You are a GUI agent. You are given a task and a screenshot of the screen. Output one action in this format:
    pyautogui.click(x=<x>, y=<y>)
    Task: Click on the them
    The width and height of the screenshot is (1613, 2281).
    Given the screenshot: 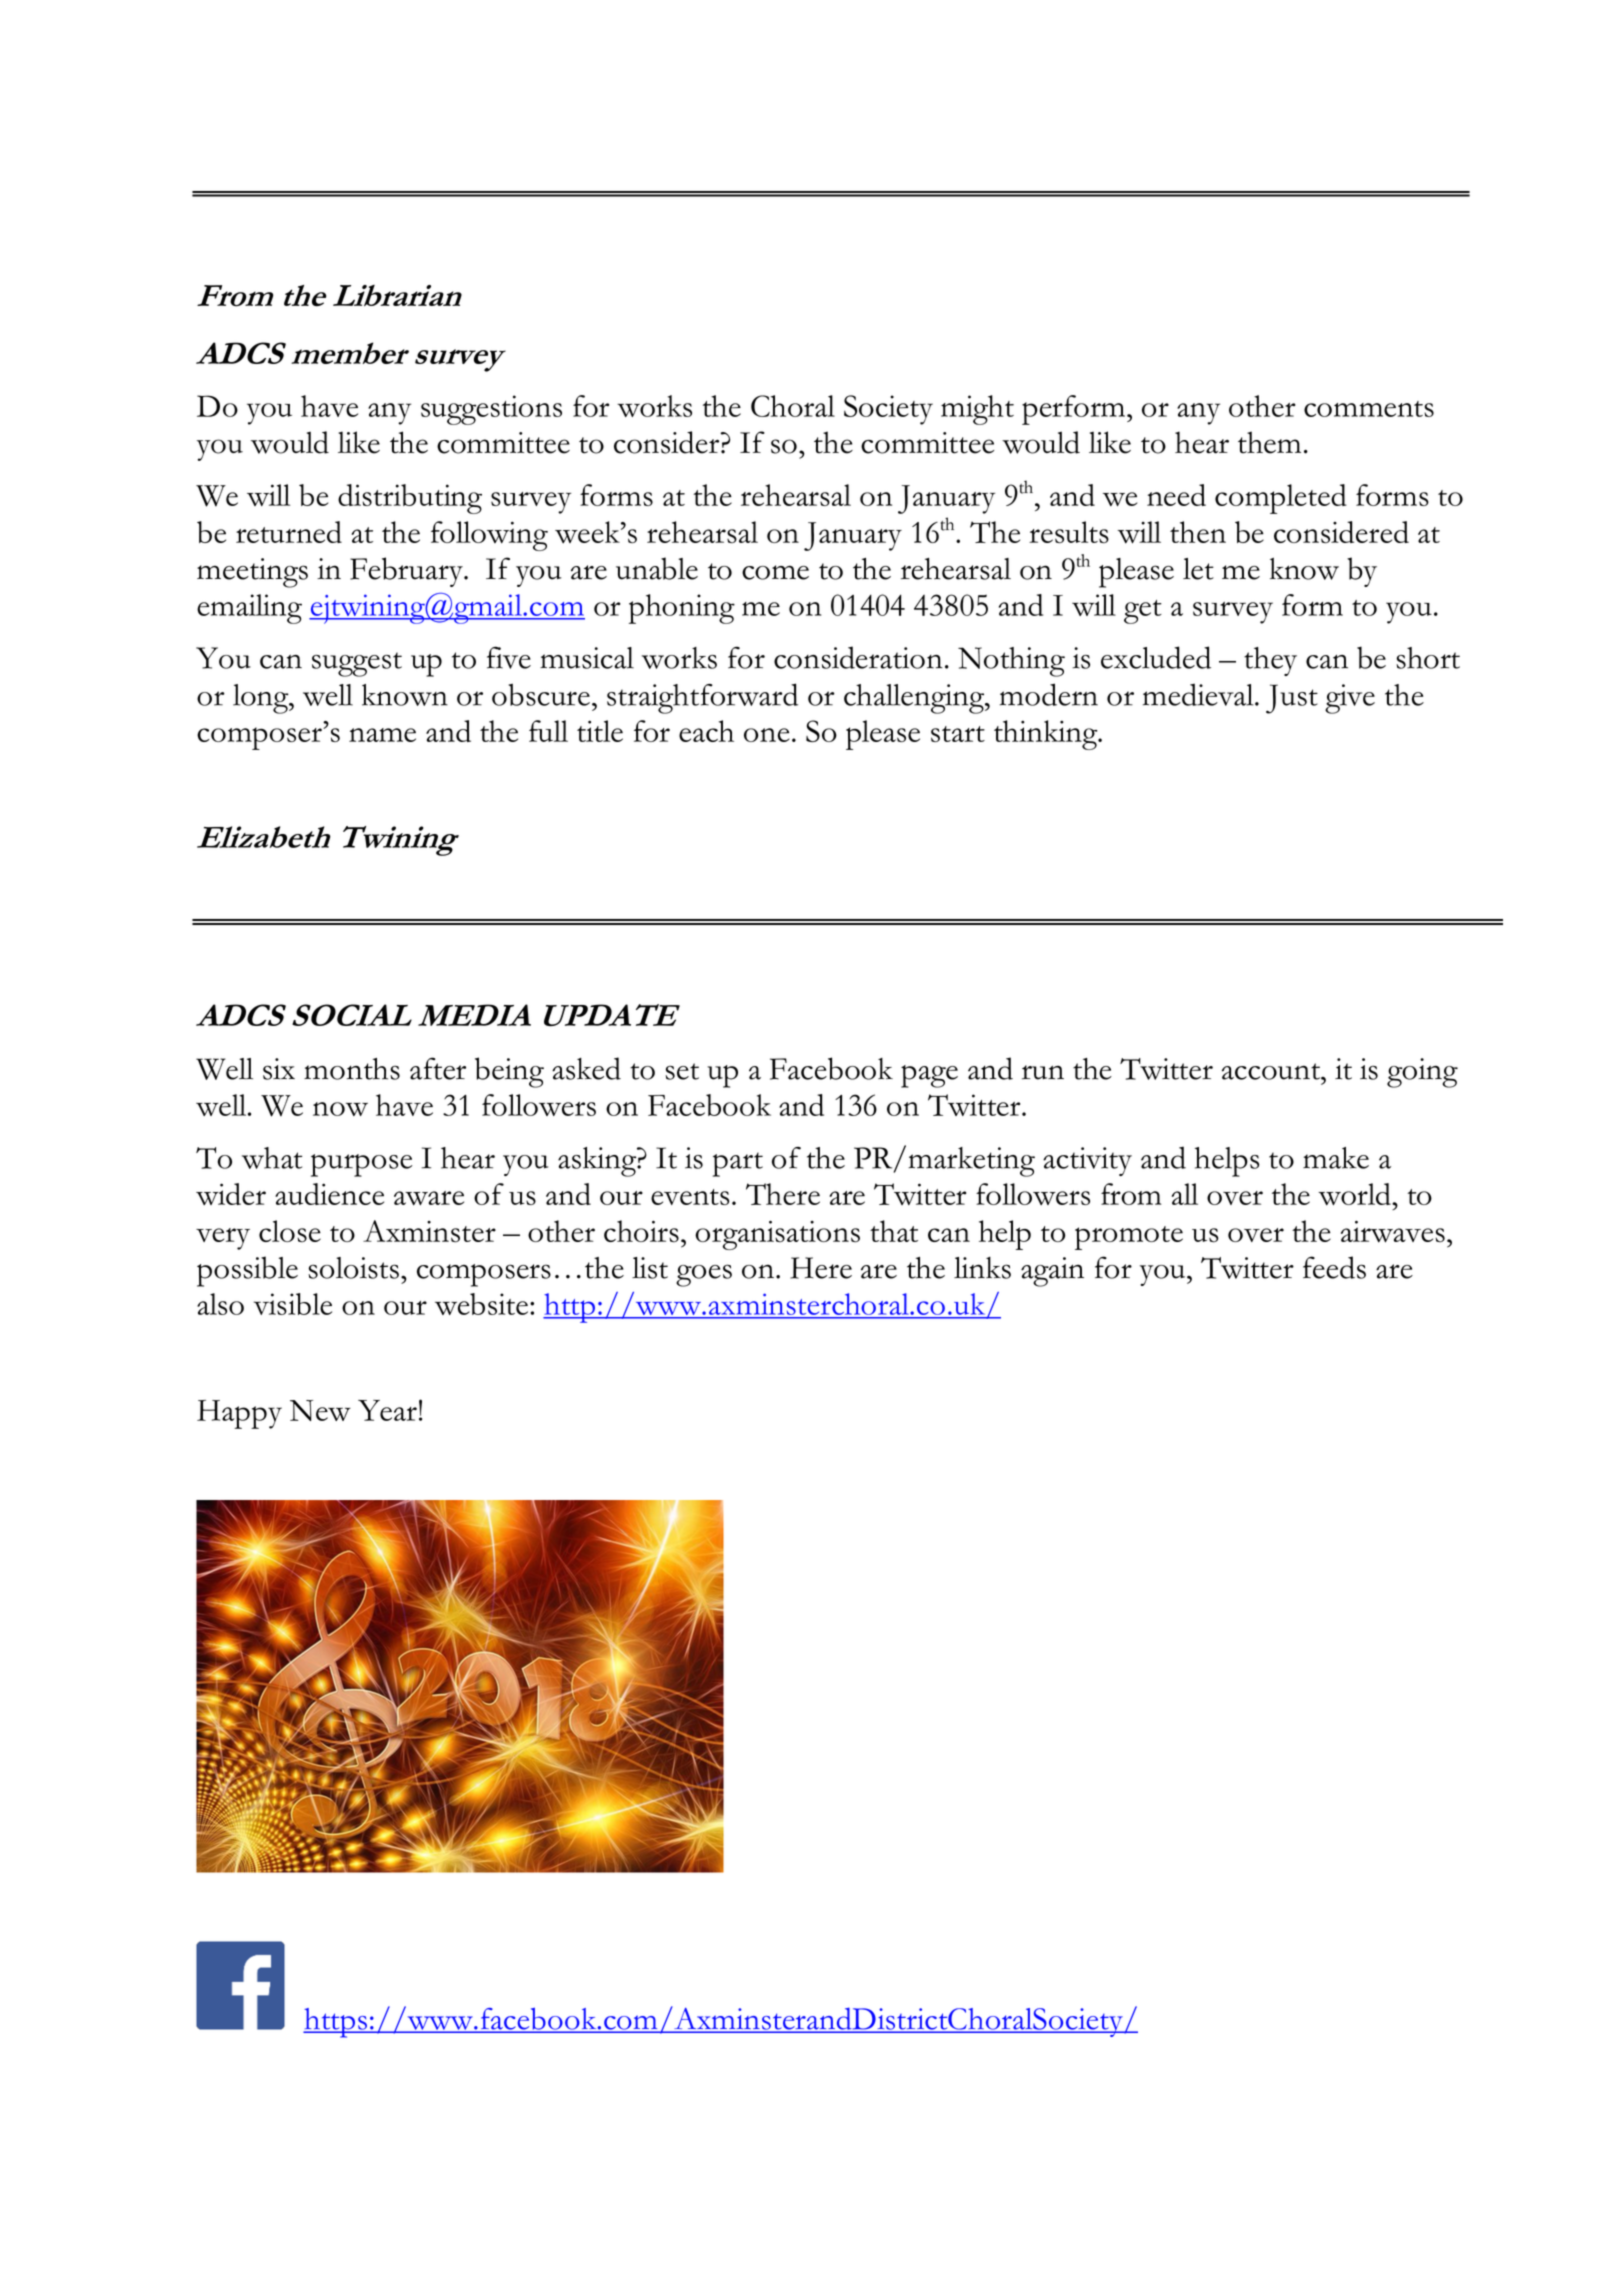 What is the action you would take?
    pyautogui.click(x=1269, y=442)
